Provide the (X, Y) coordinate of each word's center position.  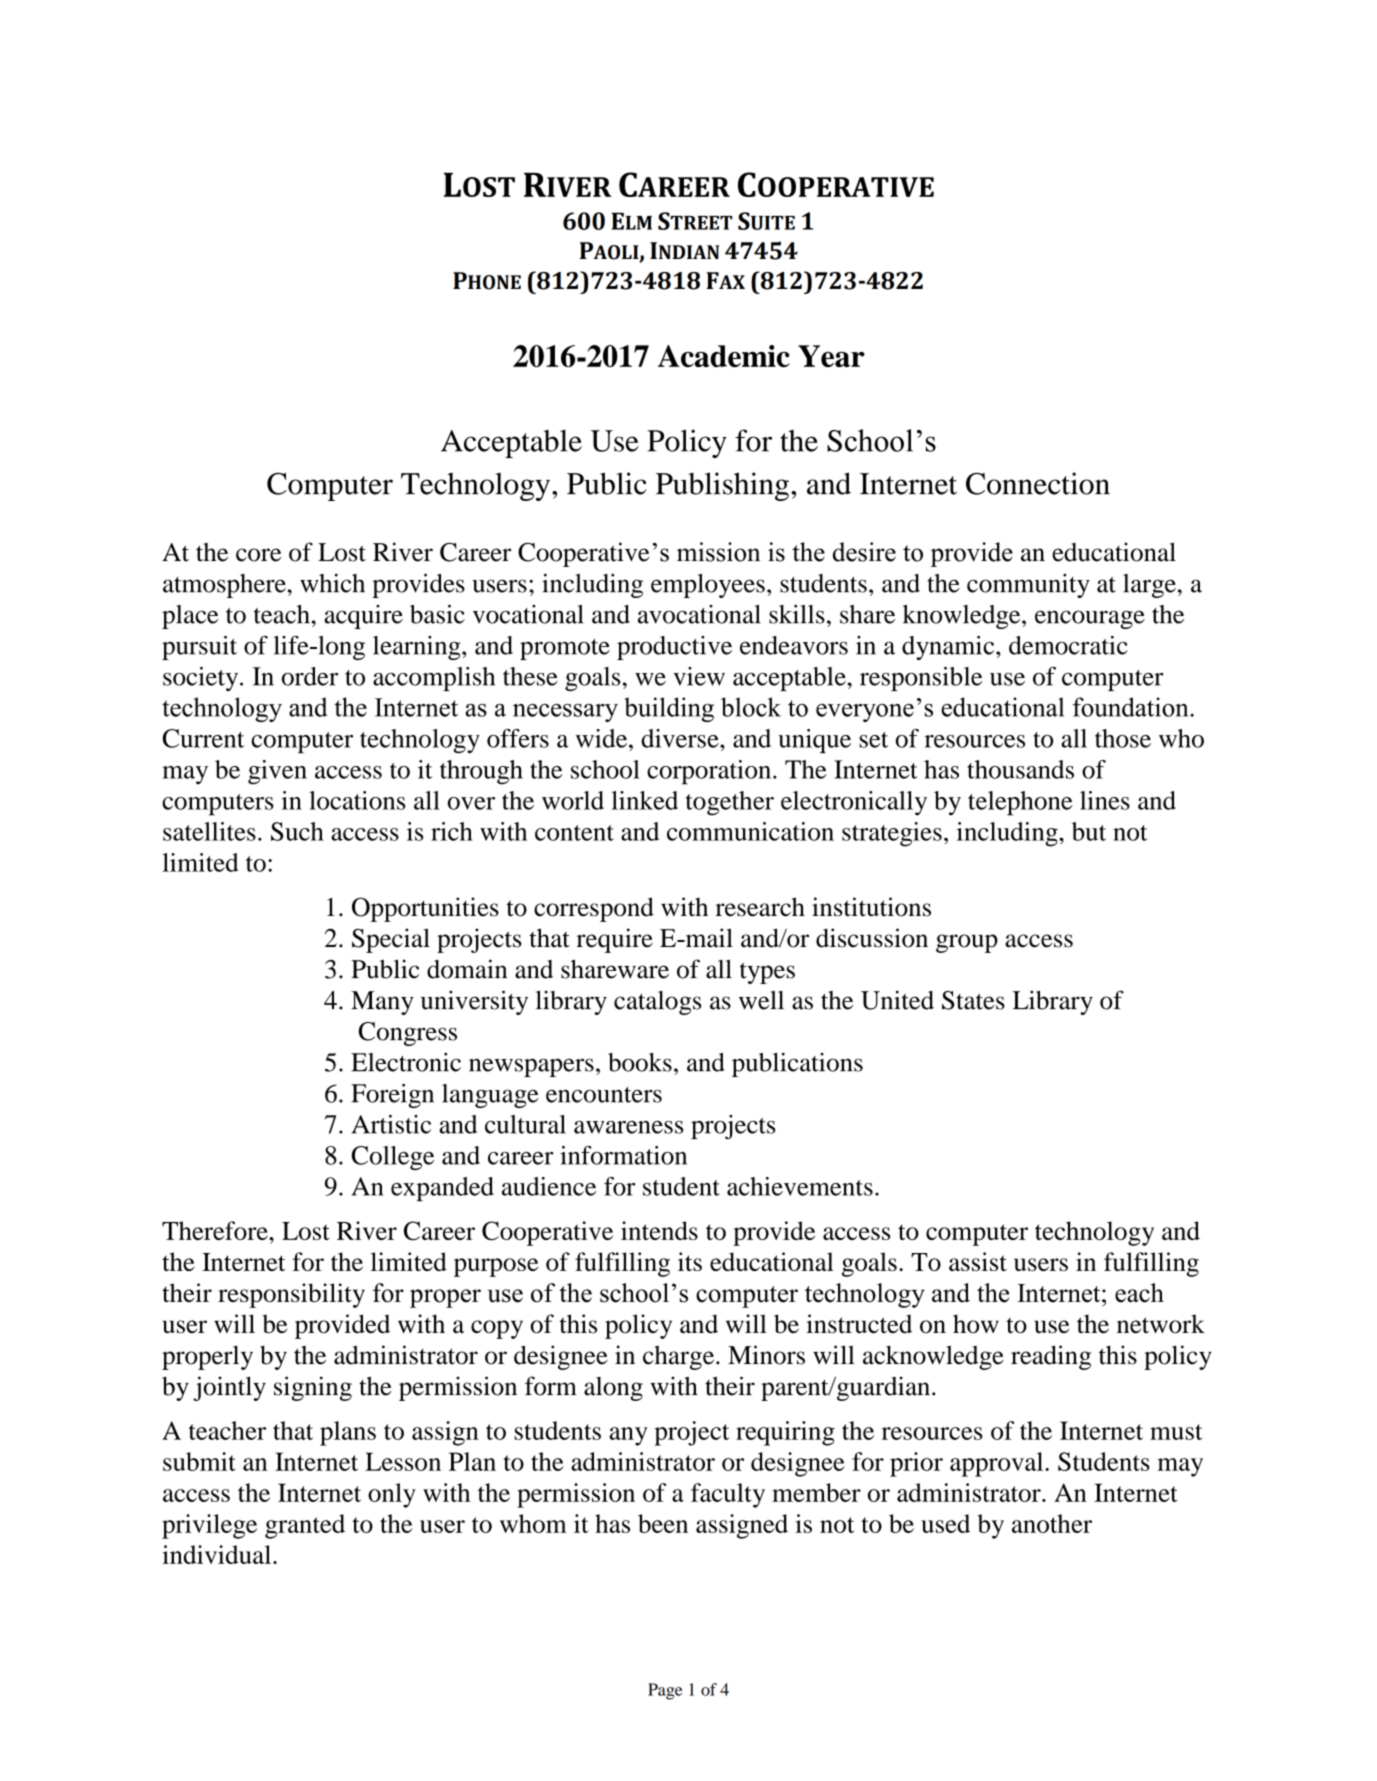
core (258, 555)
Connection (1038, 483)
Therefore (216, 1230)
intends (659, 1230)
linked (644, 800)
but (1089, 831)
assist (978, 1261)
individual (218, 1554)
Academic (724, 356)
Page (665, 1691)
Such (297, 831)
